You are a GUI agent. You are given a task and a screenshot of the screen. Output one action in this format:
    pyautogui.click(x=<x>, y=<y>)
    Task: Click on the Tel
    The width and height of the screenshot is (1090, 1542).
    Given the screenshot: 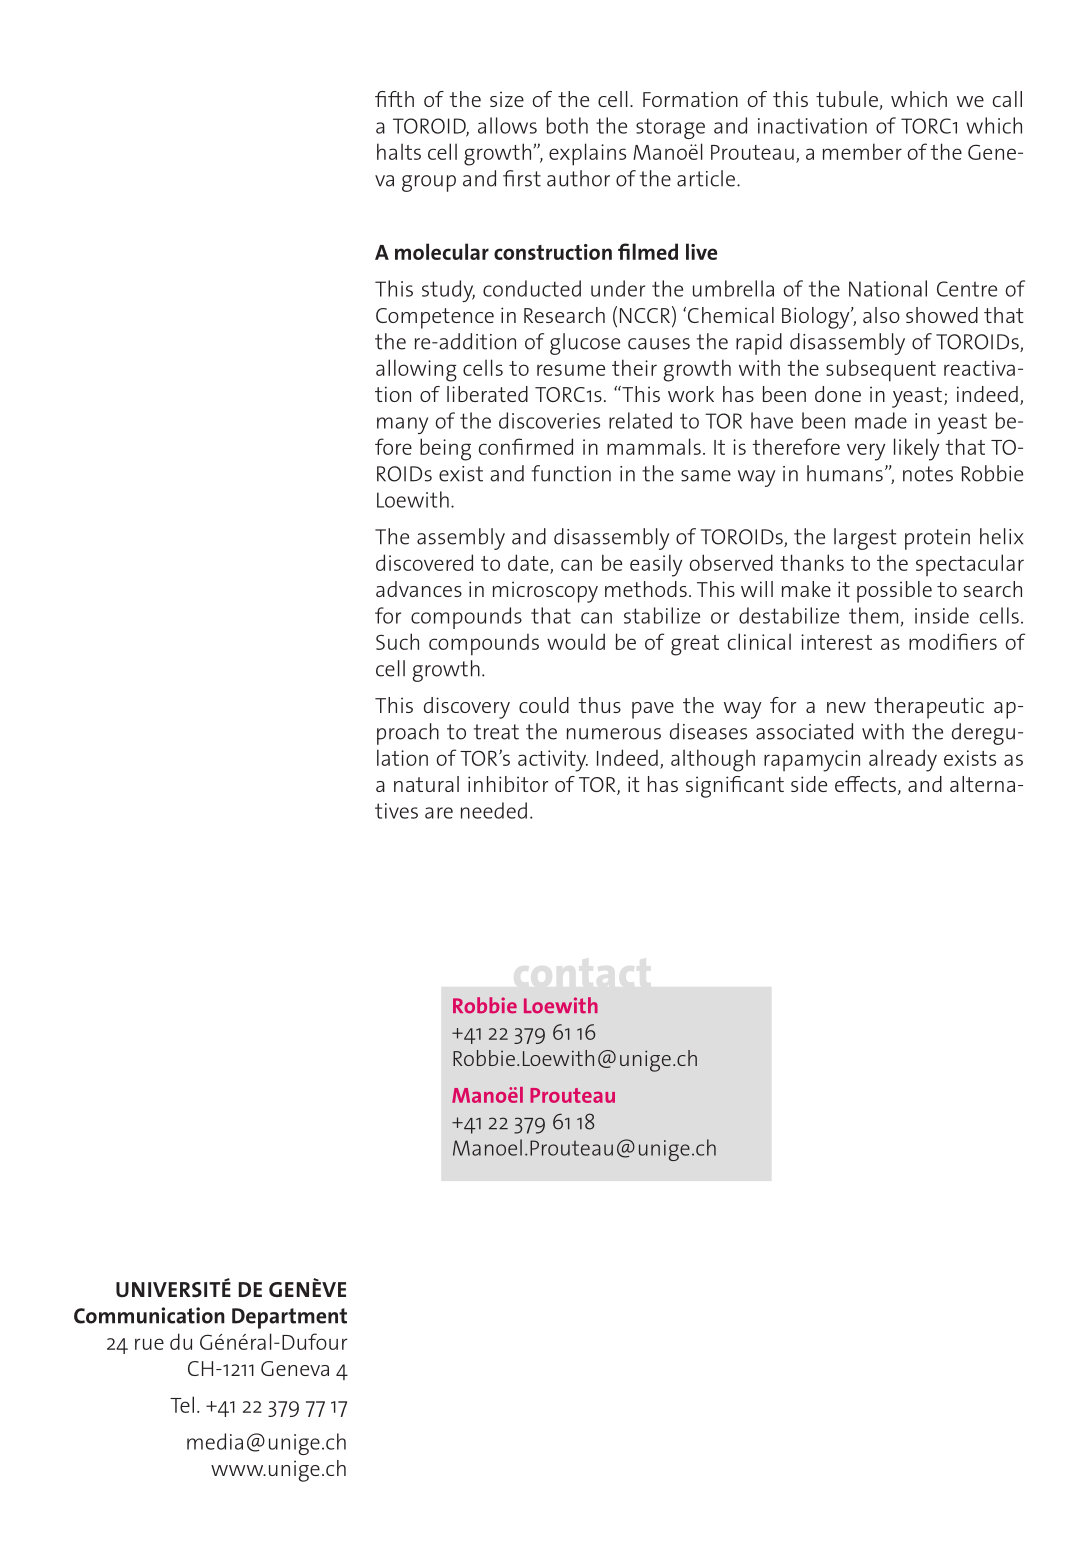 What is the action you would take?
    pyautogui.click(x=182, y=1404)
